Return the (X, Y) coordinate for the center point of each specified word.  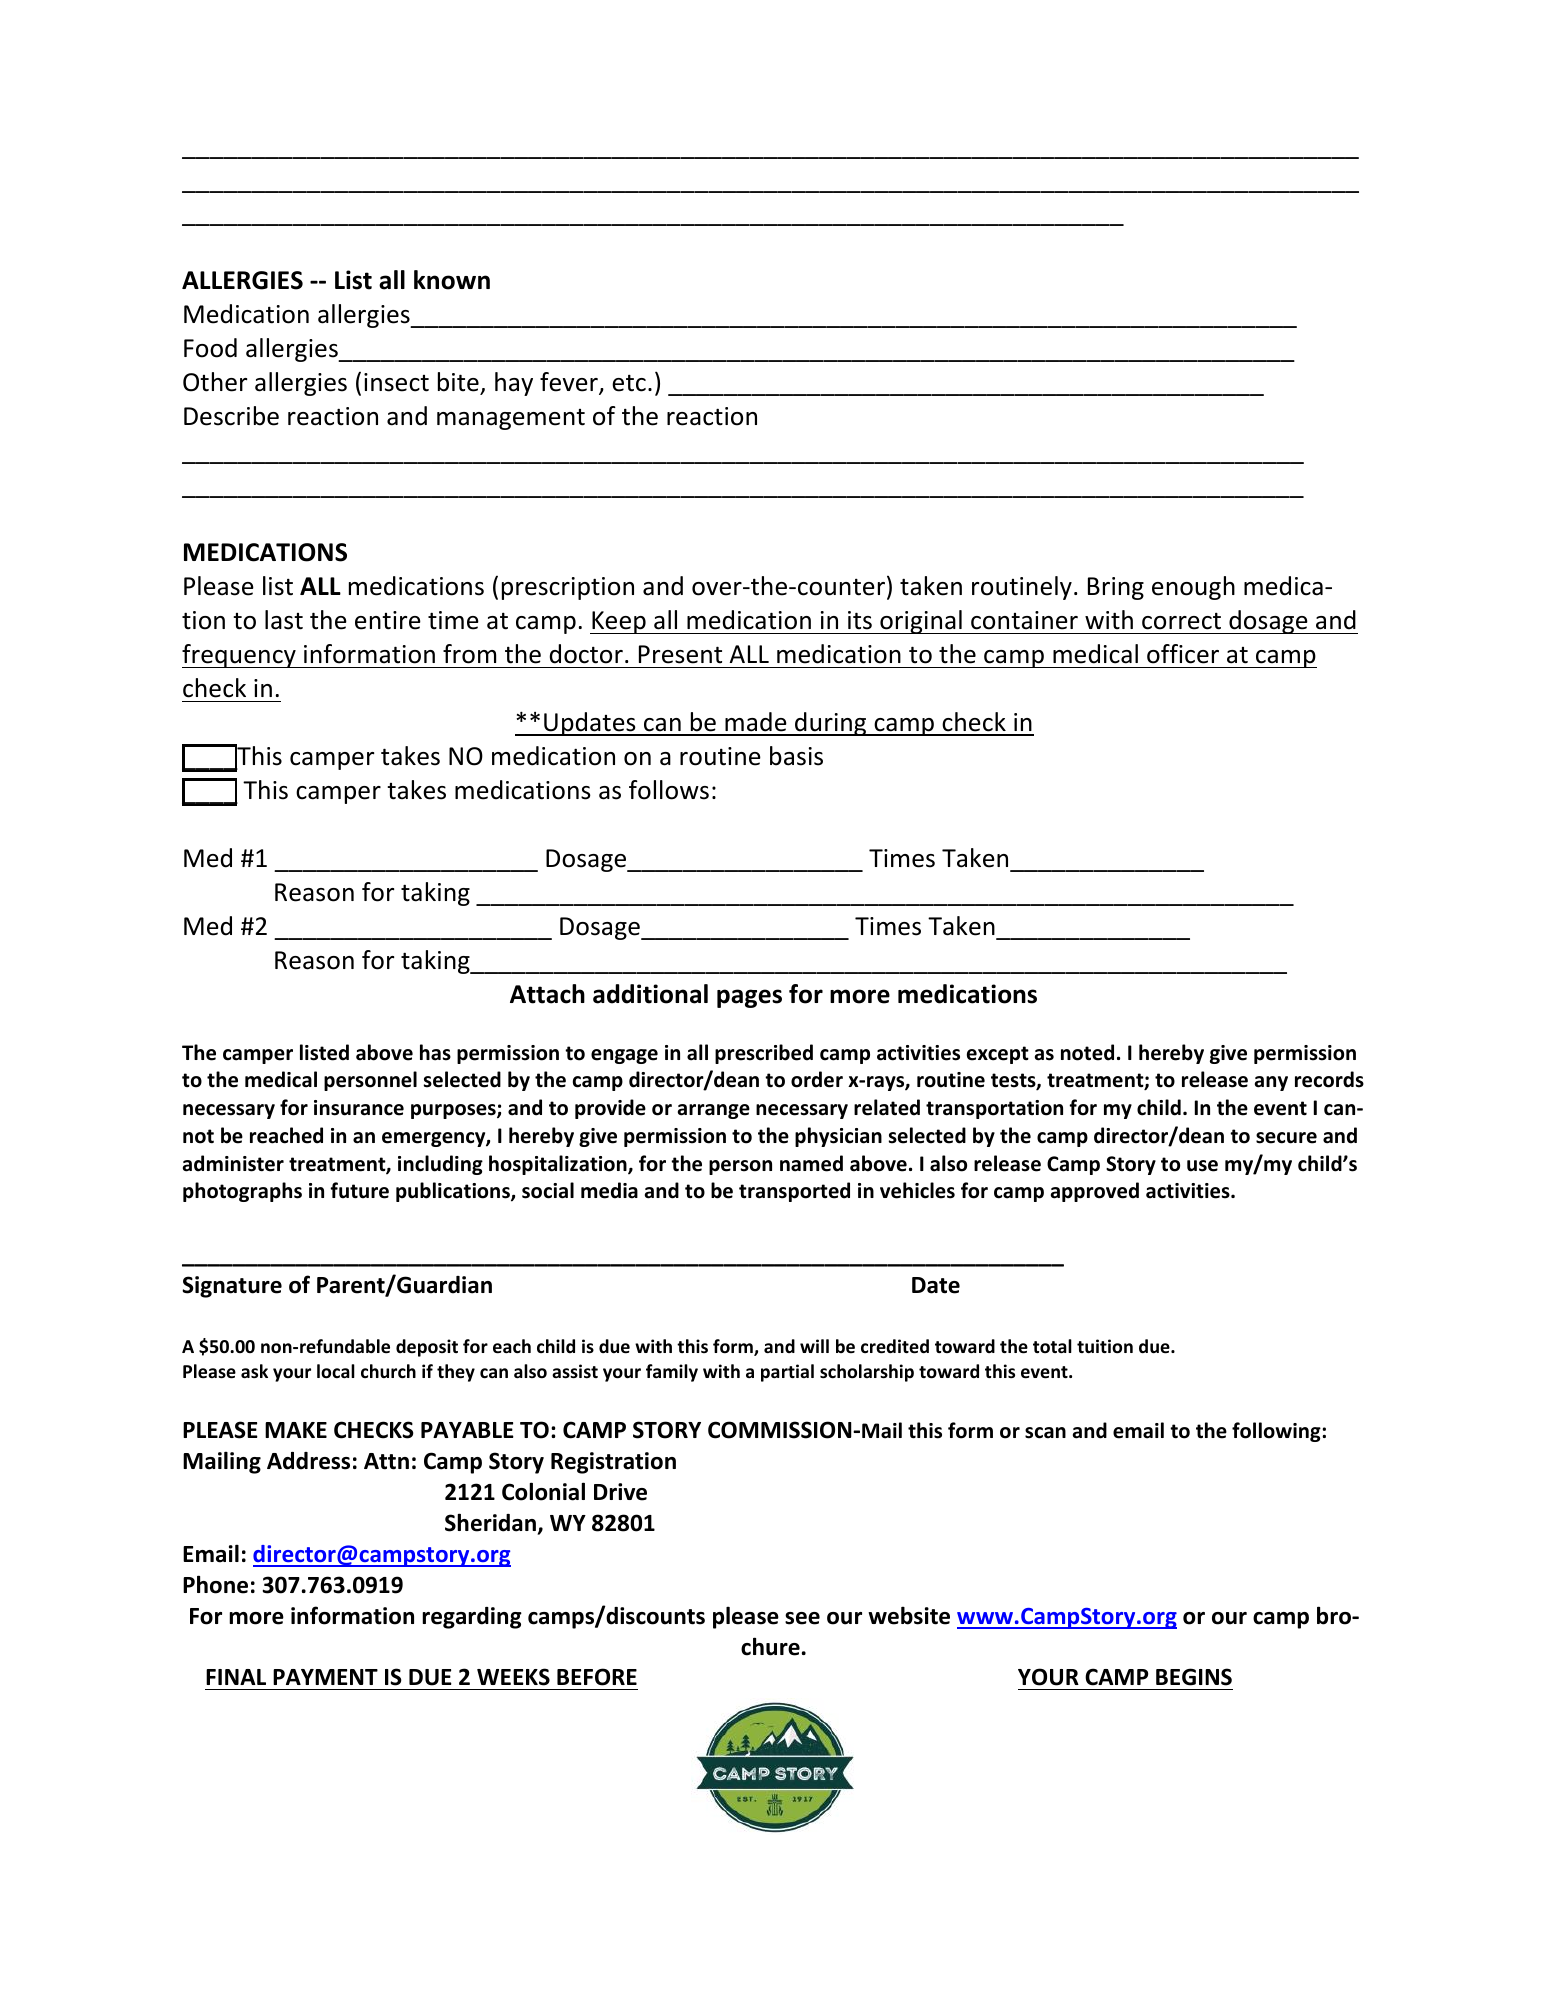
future (359, 1190)
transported (794, 1192)
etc (629, 383)
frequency (240, 656)
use (1202, 1166)
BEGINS (1194, 1677)
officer (1183, 654)
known (452, 280)
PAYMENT (325, 1677)
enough (1193, 588)
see (802, 1618)
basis (796, 756)
